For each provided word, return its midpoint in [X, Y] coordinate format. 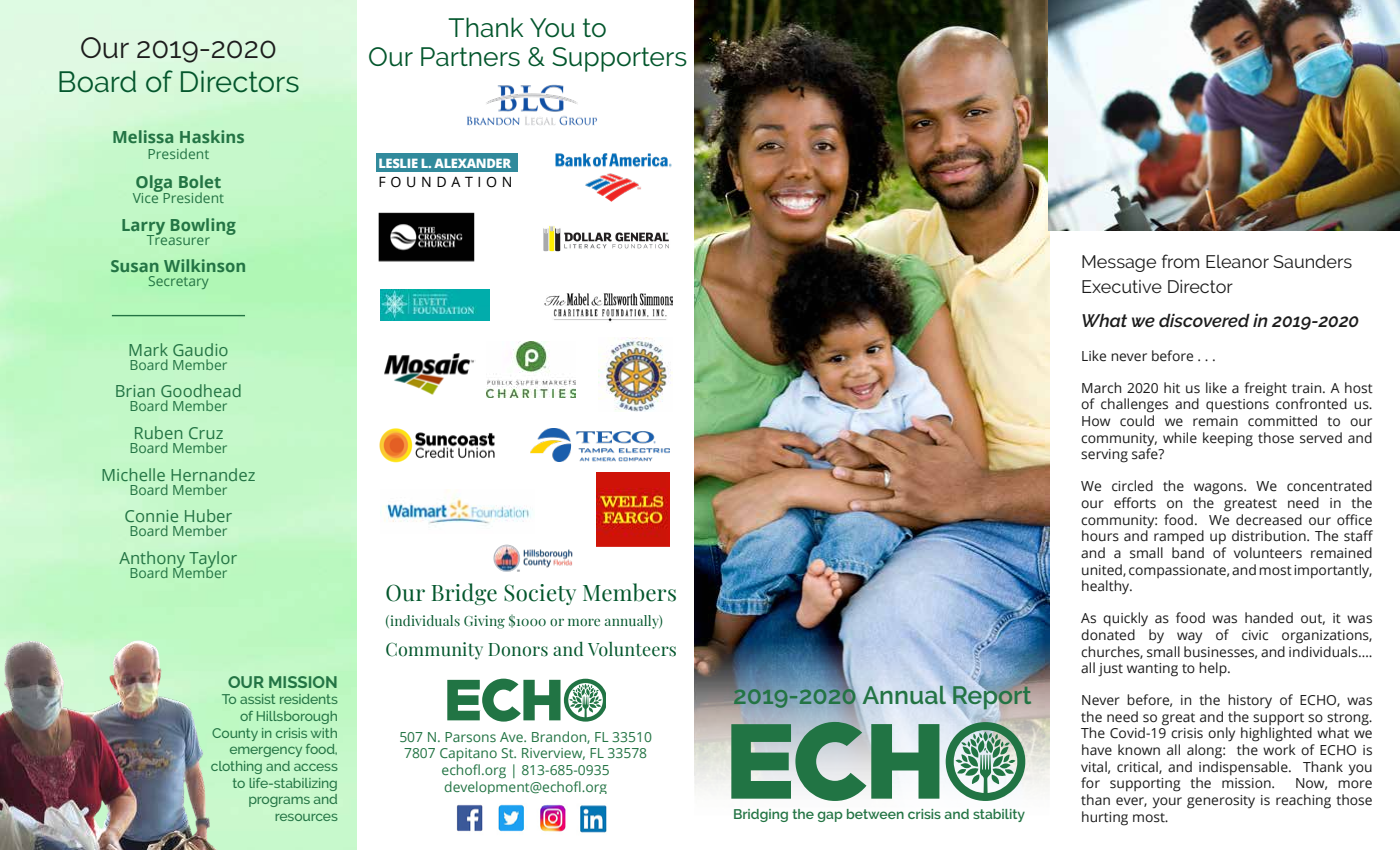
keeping [1228, 439]
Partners [470, 57]
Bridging [761, 815]
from [1180, 261]
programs [279, 801]
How [1096, 421]
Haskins [212, 136]
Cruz [206, 433]
